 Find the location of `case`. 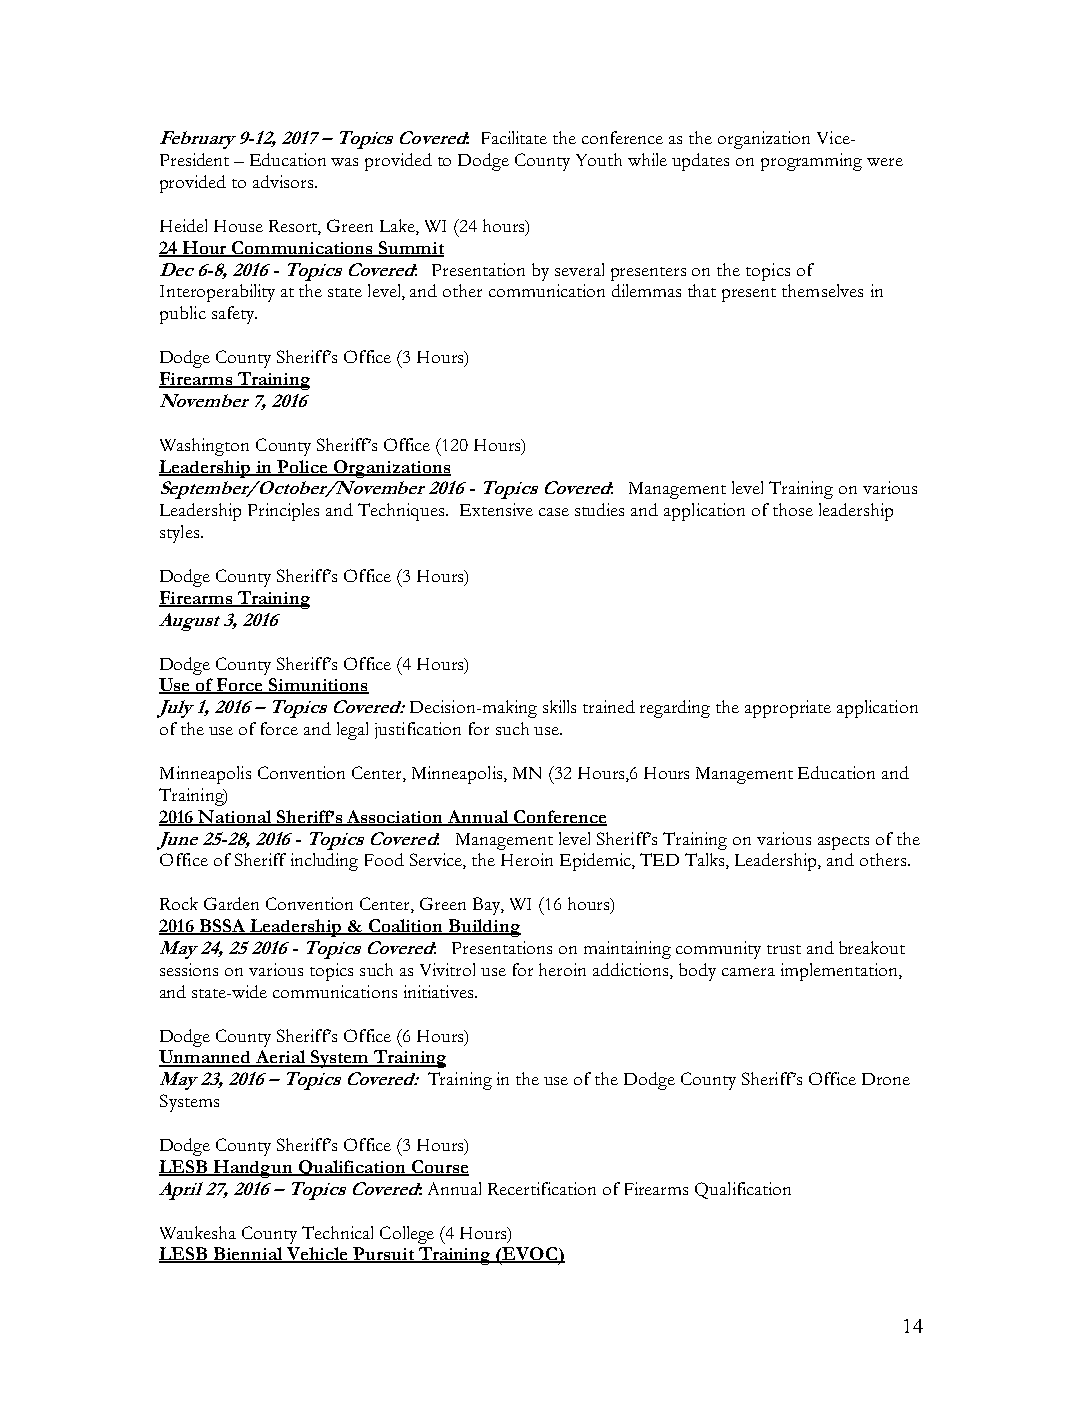

case is located at coordinates (554, 512).
